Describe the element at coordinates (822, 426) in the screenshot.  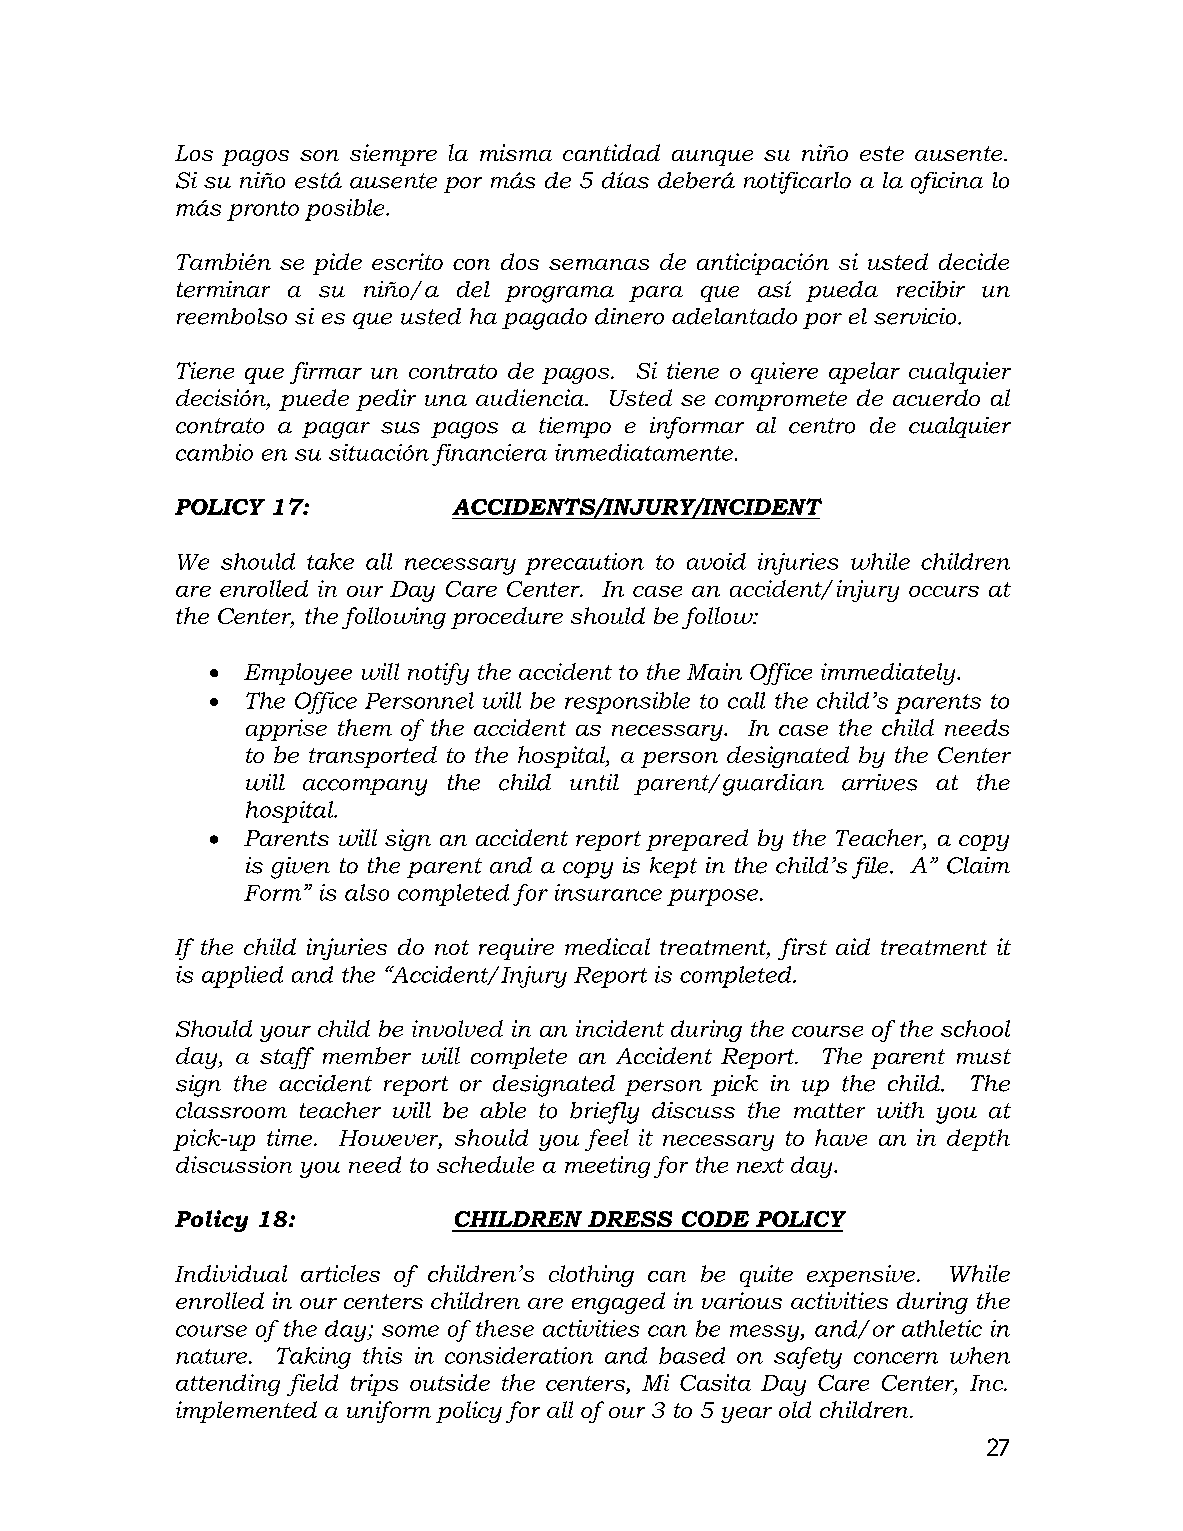
I see `centro` at that location.
